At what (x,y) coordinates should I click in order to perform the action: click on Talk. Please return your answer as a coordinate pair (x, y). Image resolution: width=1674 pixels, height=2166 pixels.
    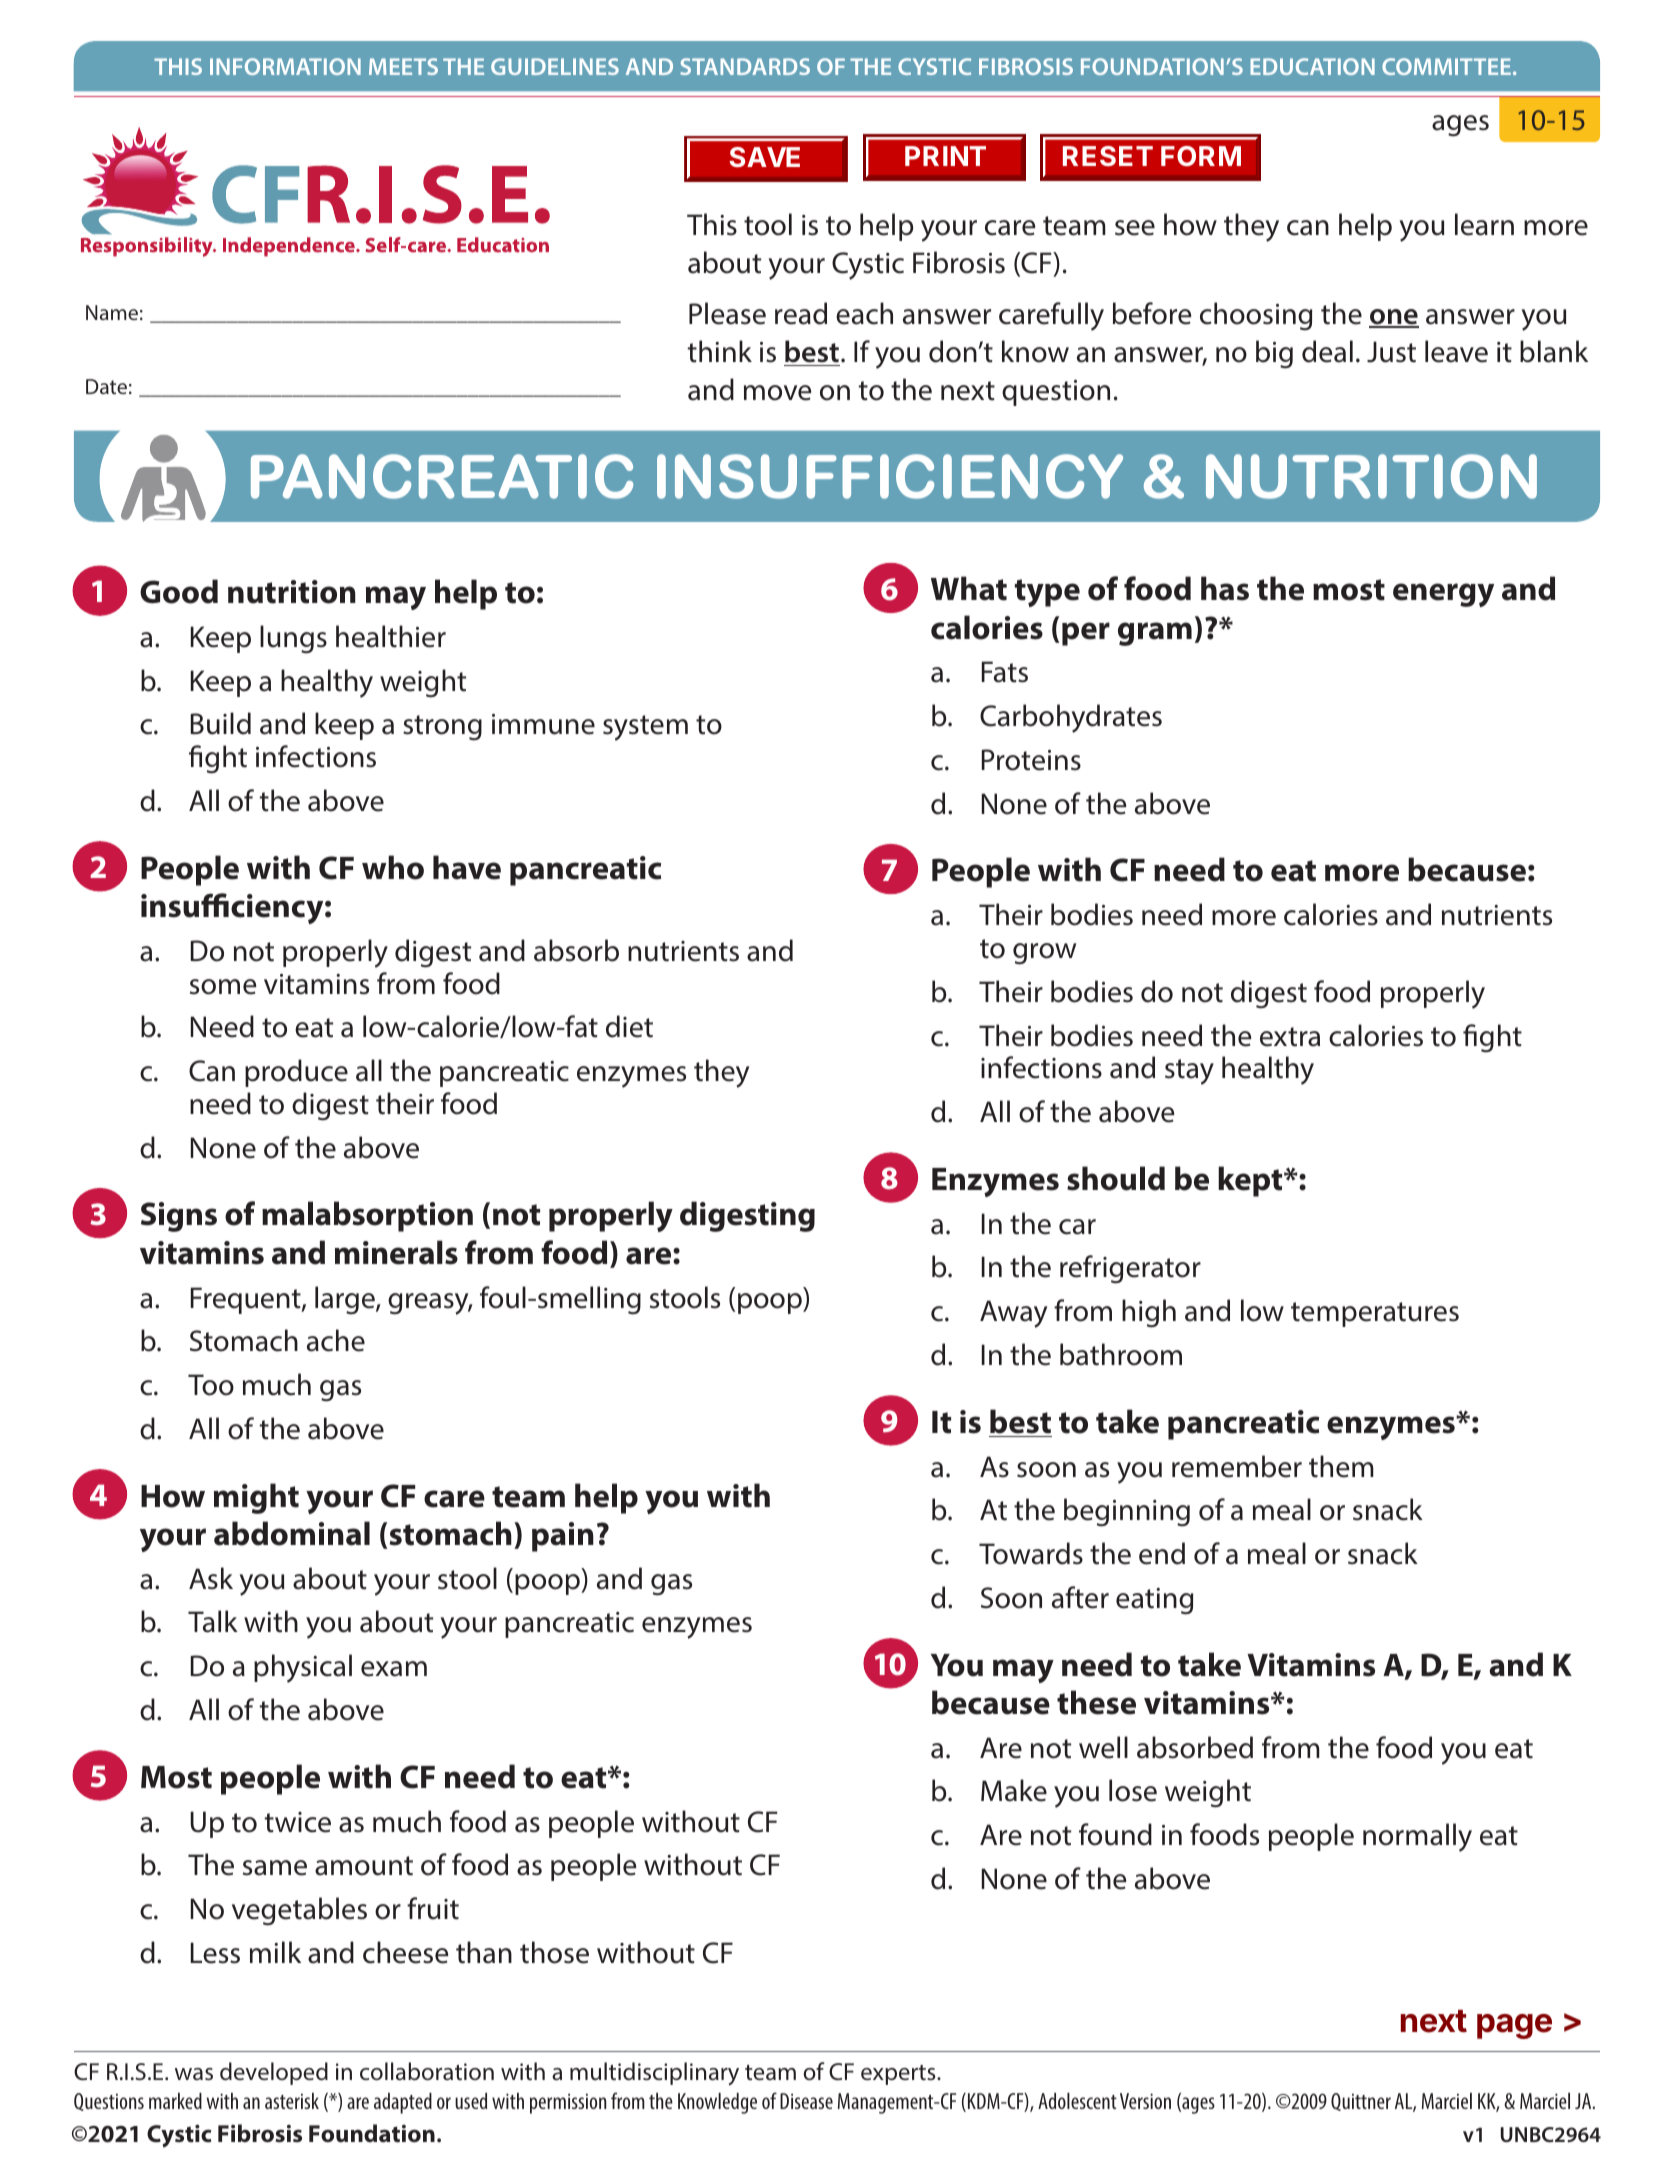
    Looking at the image, I should click on (213, 1621).
